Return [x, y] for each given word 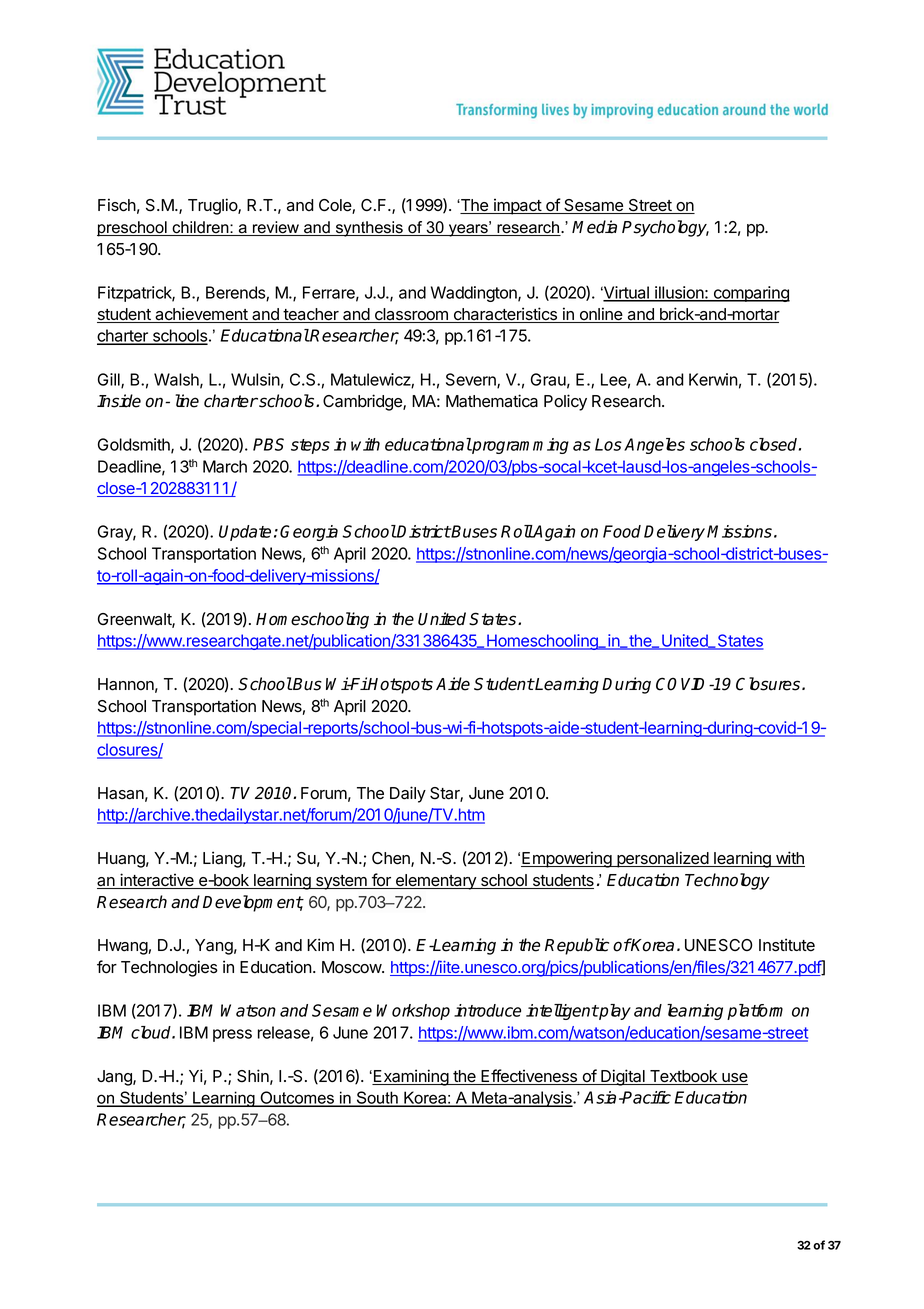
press [232, 1035]
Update [245, 533]
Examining [411, 1077]
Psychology [665, 228]
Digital [623, 1077]
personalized [662, 859]
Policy [565, 402]
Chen [392, 859]
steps [310, 446]
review [276, 228]
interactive [157, 881]
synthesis [369, 229]
